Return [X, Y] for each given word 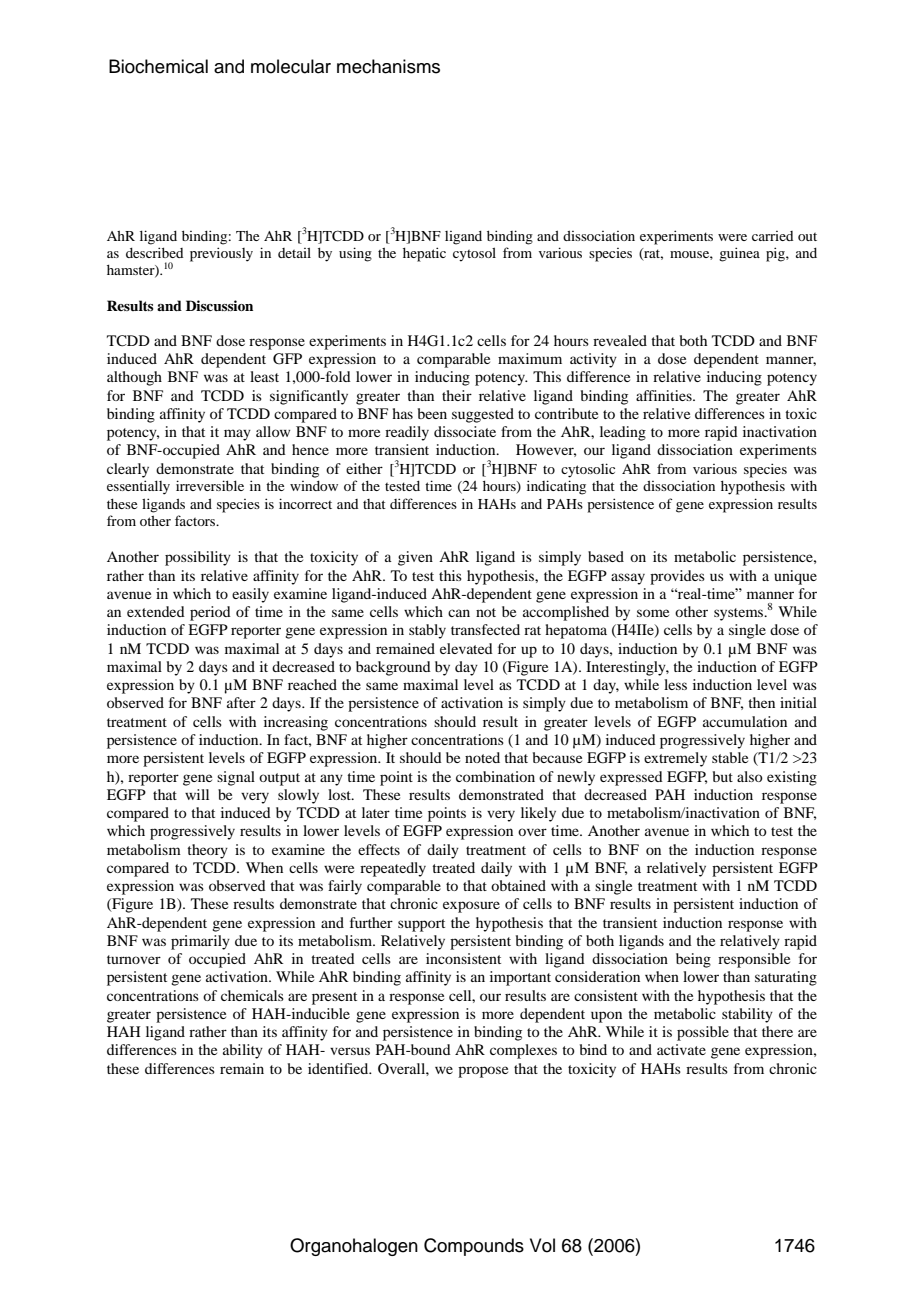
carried [772, 236]
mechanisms [388, 66]
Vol [542, 1245]
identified [339, 1068]
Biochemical [158, 66]
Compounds [474, 1247]
